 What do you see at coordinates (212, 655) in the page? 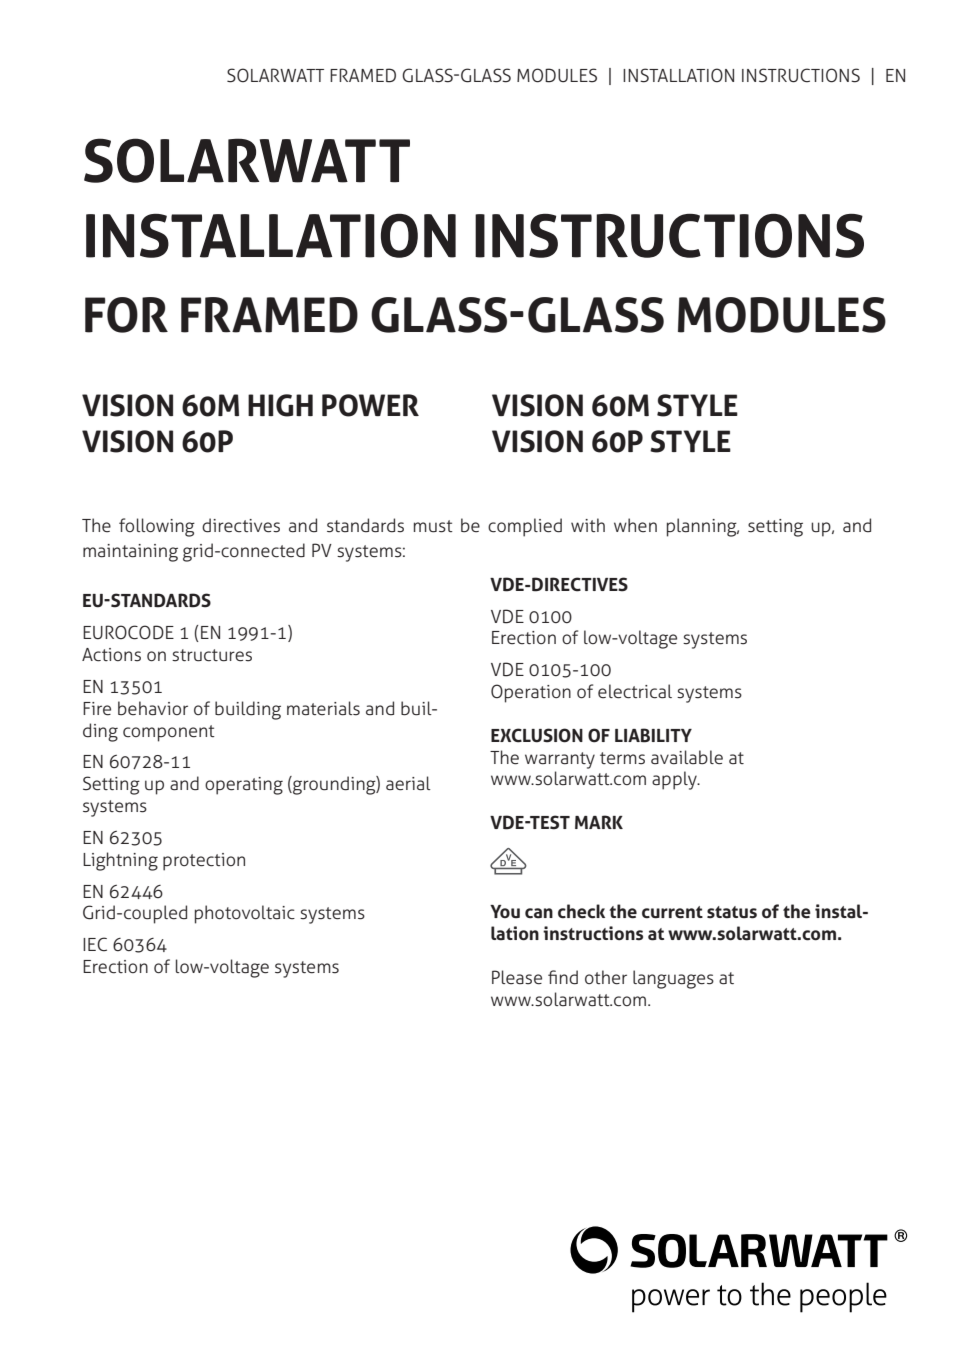
I see `structures` at bounding box center [212, 655].
